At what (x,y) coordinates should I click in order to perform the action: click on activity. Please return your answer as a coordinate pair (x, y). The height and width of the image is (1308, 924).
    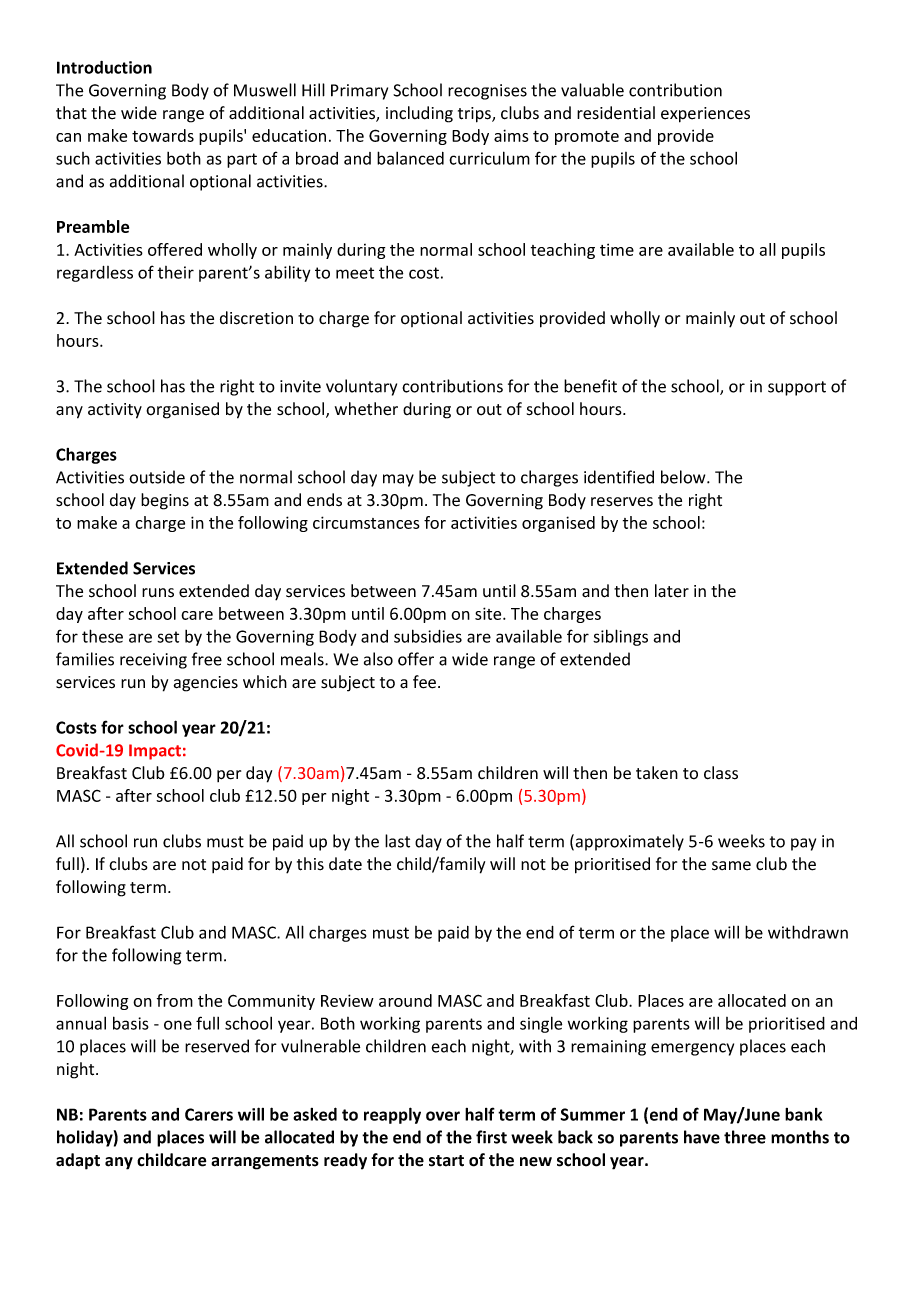
    Looking at the image, I should click on (115, 411).
